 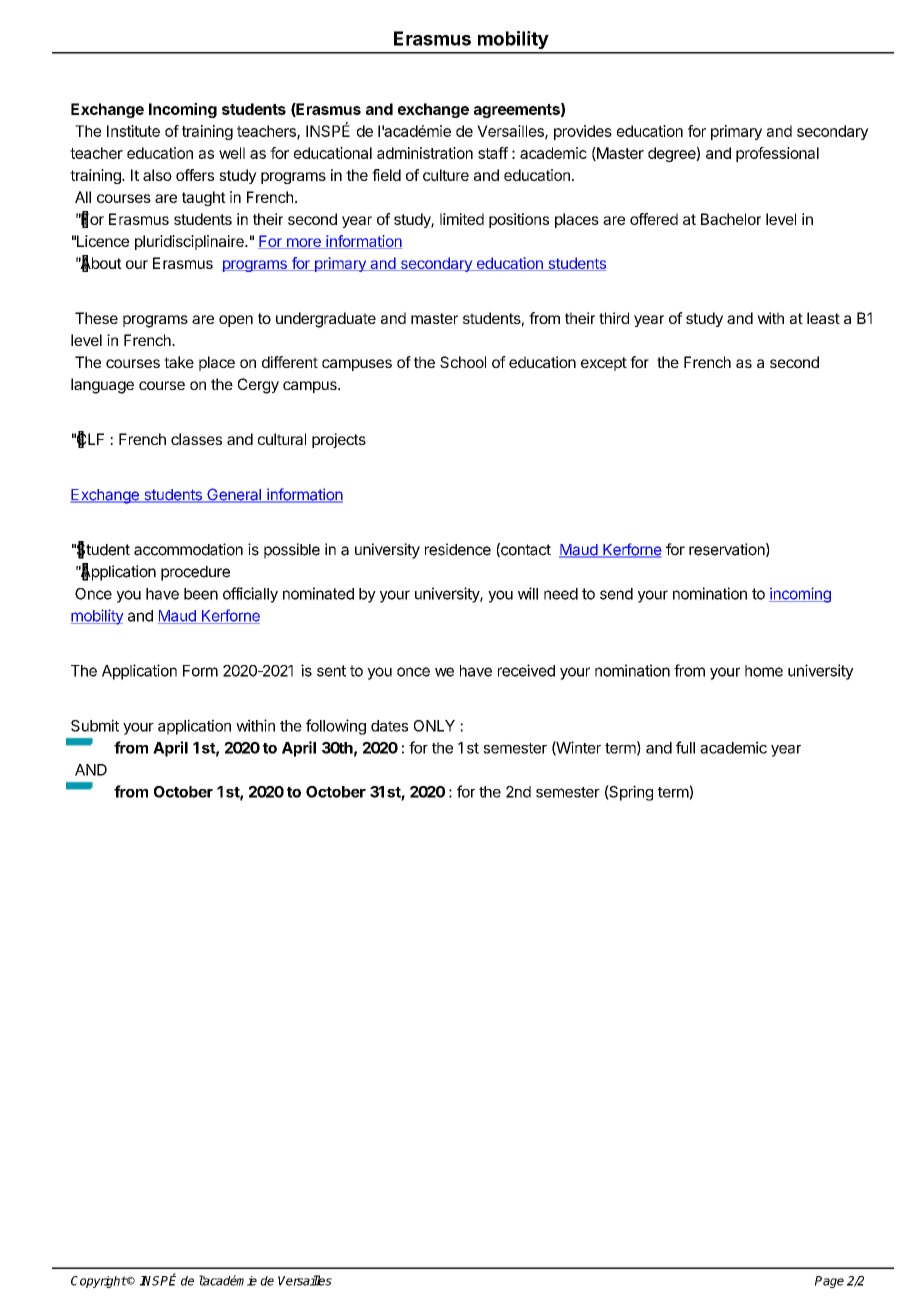 I want to click on ONLY, so click(x=434, y=726).
